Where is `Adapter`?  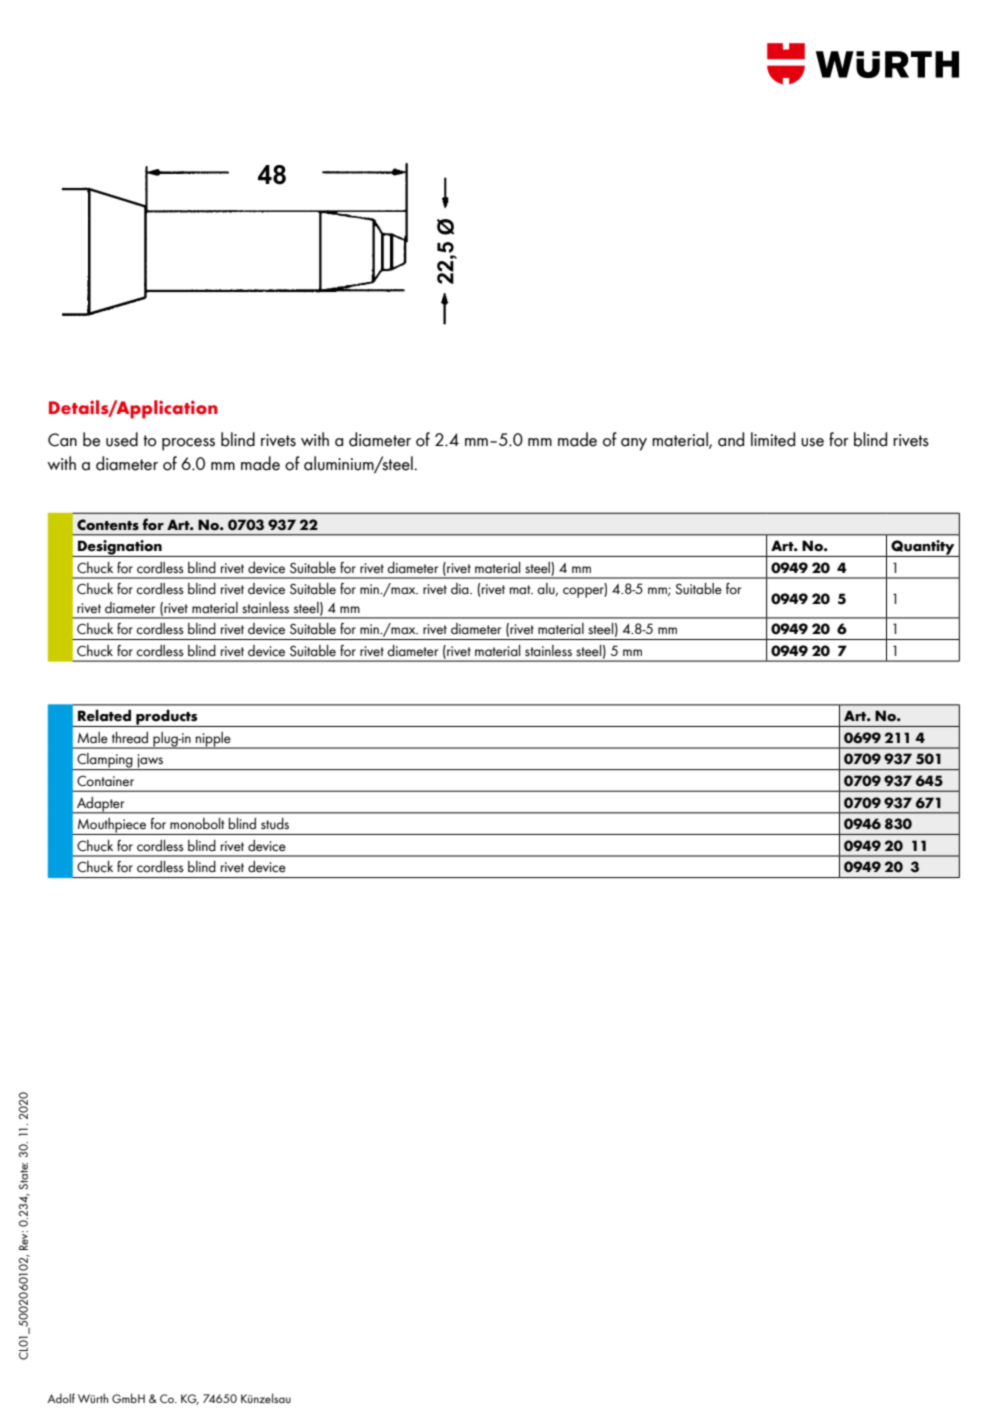
Adapter is located at coordinates (101, 805).
